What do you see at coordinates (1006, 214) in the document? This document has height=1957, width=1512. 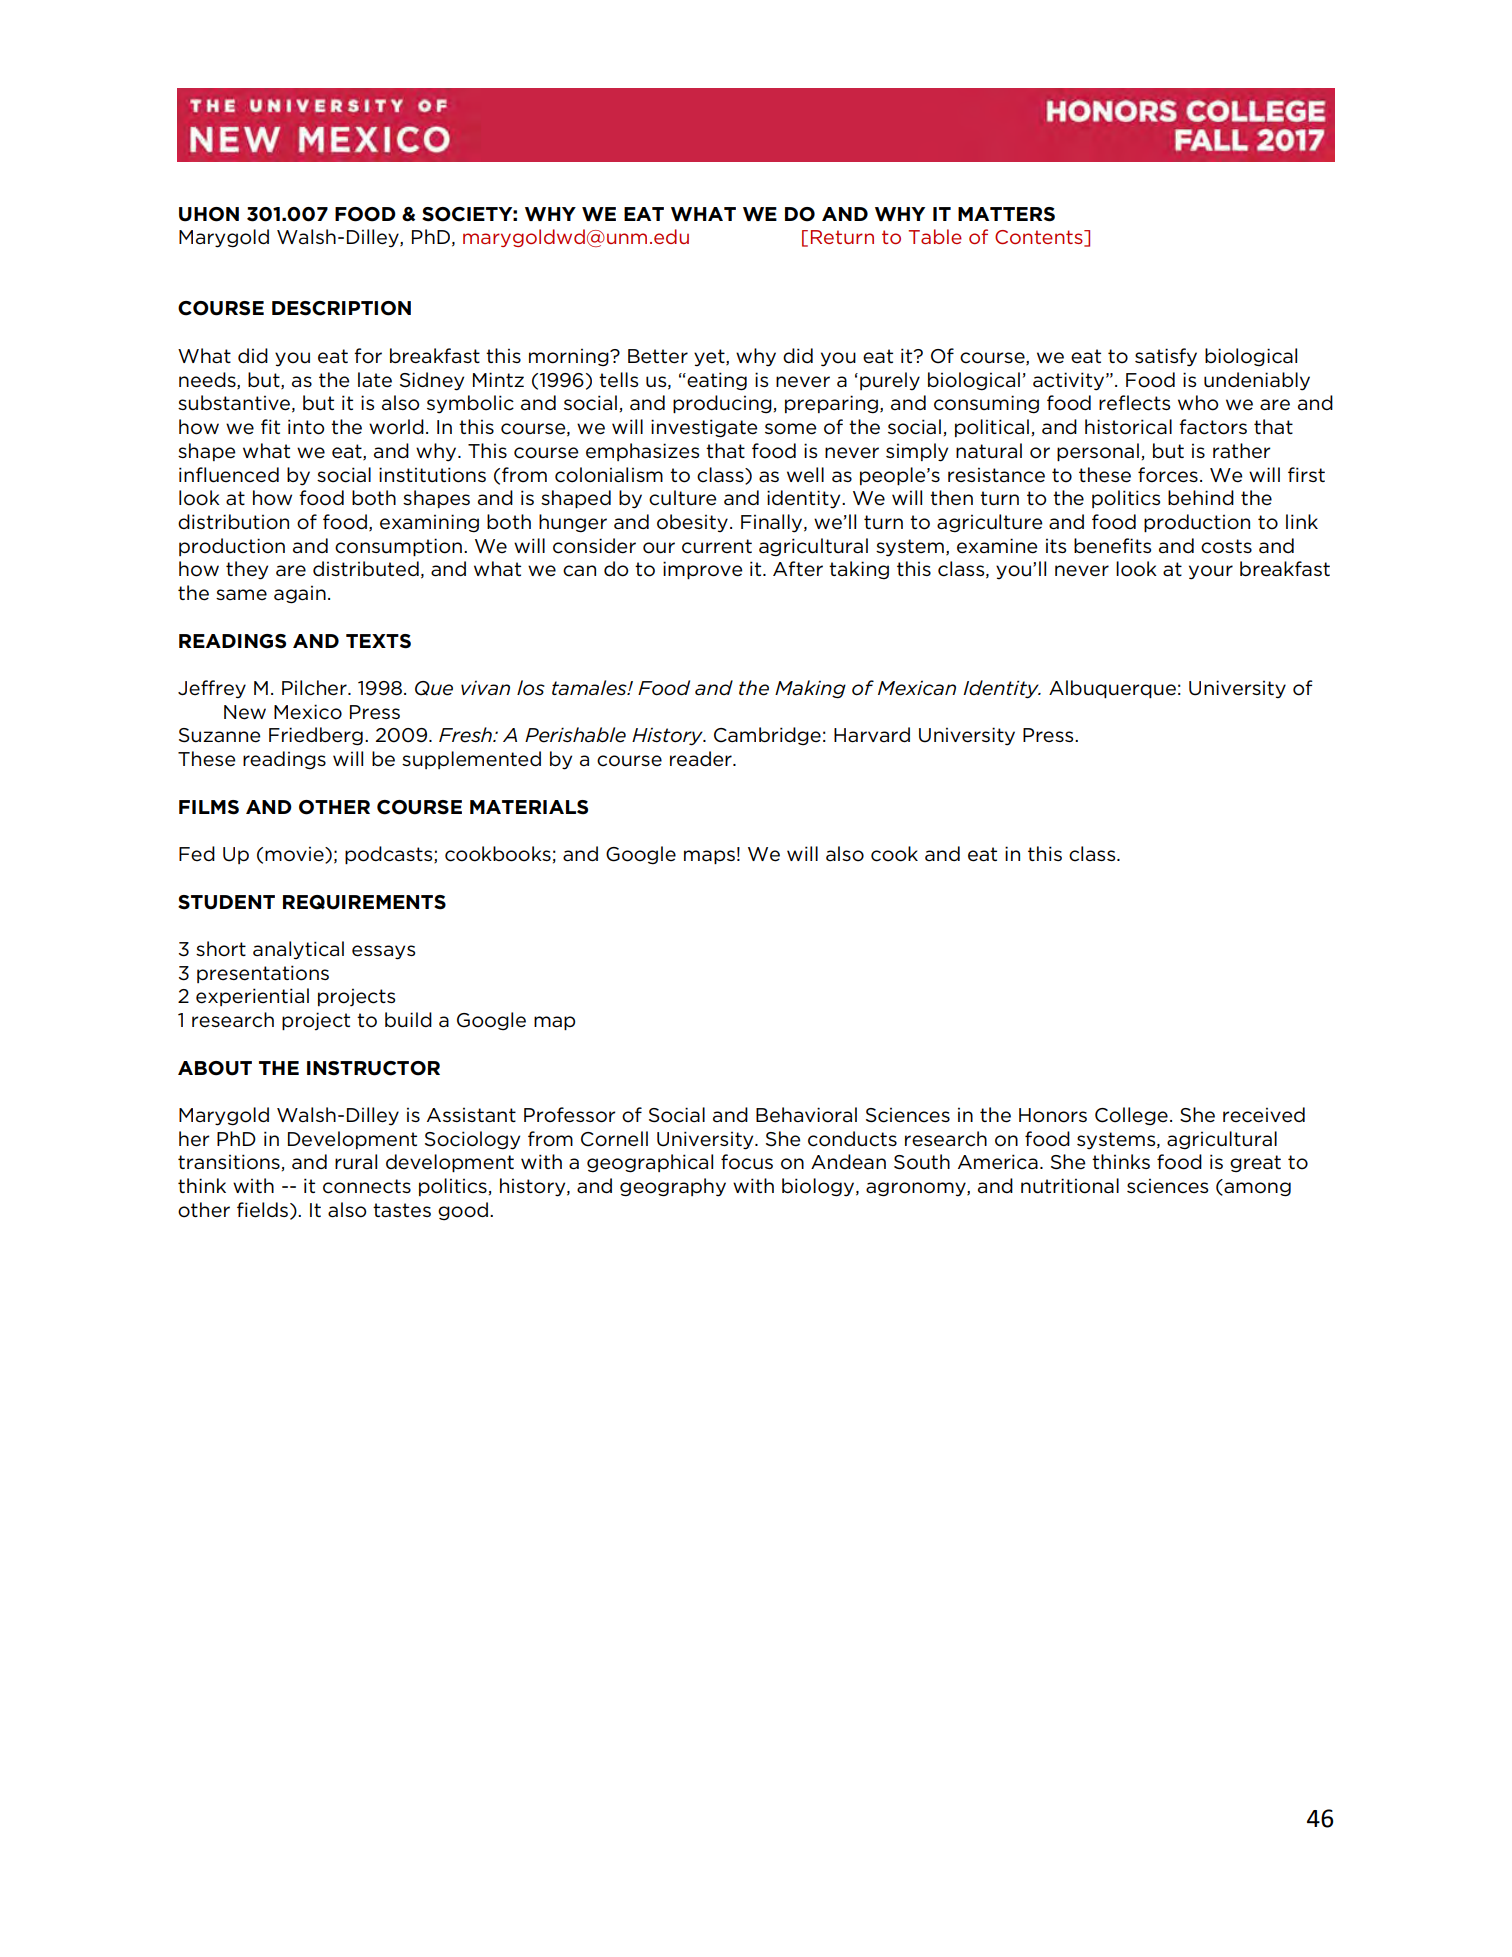 I see `MATTERS` at bounding box center [1006, 214].
